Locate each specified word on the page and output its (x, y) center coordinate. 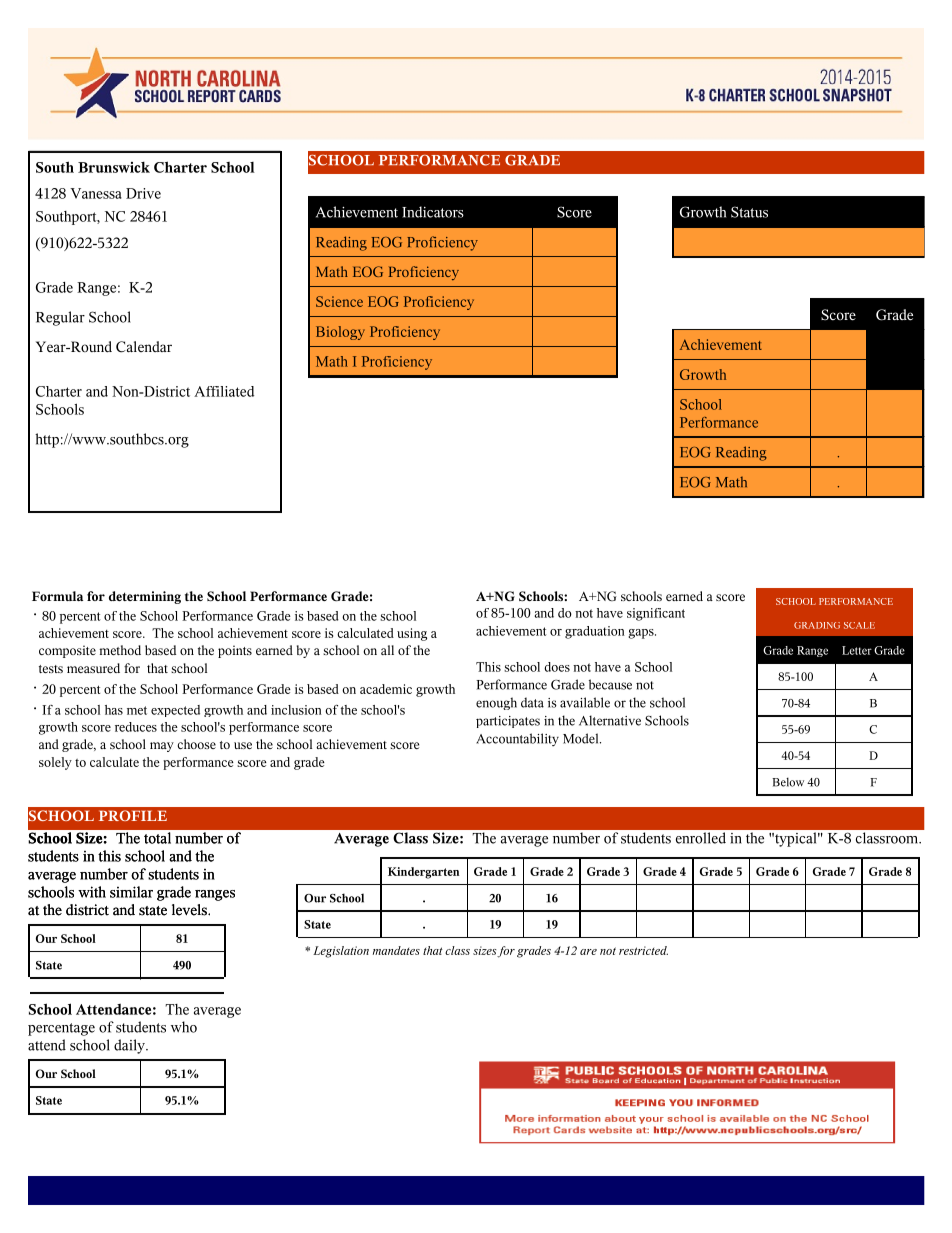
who (184, 1027)
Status (749, 212)
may (162, 747)
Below (788, 782)
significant (656, 614)
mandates (396, 950)
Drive (143, 193)
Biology (340, 333)
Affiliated (224, 391)
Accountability (517, 739)
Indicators (433, 212)
